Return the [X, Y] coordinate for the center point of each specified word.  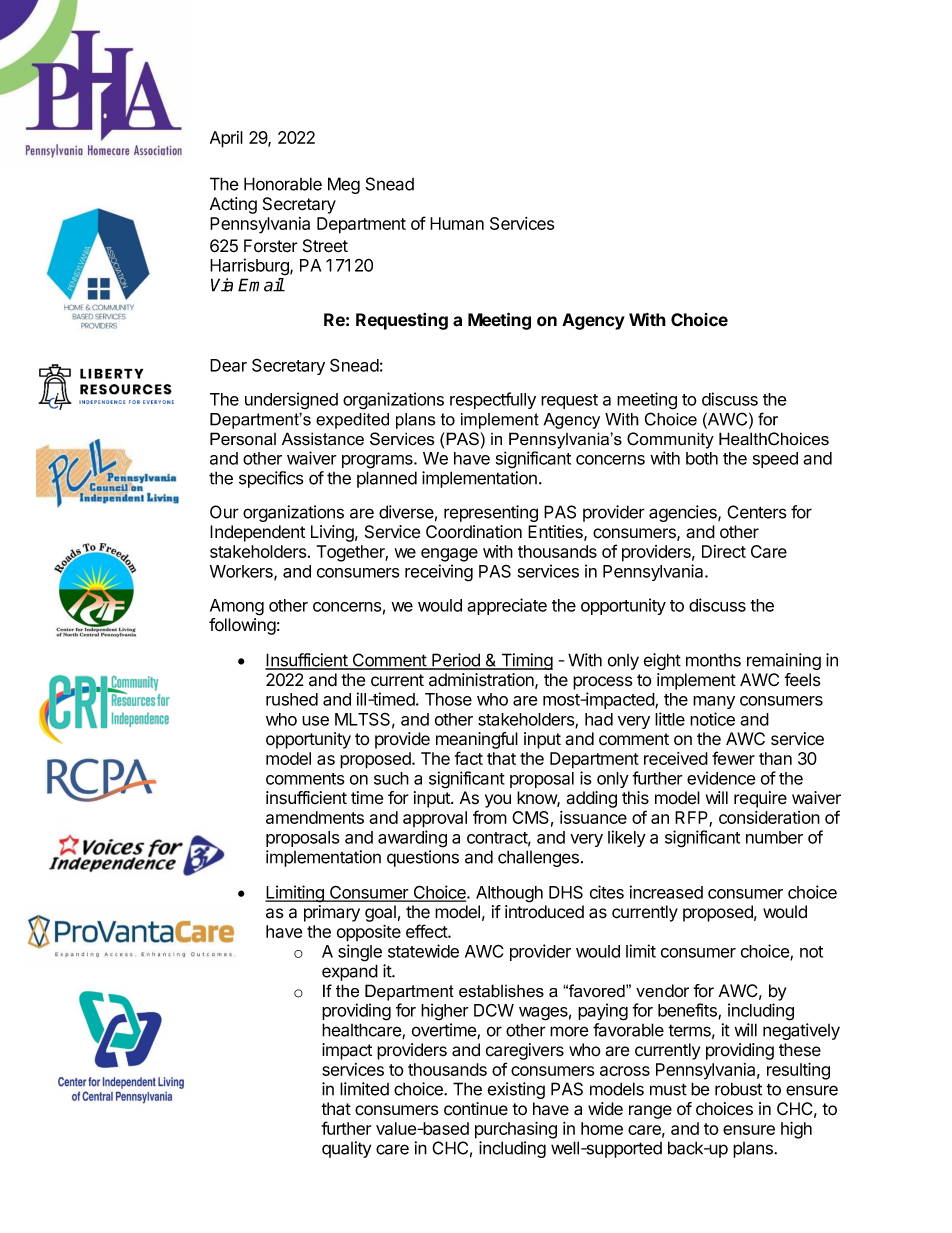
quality [346, 1149]
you [498, 801]
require [760, 799]
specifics [271, 479]
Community [670, 440]
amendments [315, 817]
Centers [757, 512]
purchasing [516, 1130]
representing [491, 513]
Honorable [283, 184]
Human [457, 223]
